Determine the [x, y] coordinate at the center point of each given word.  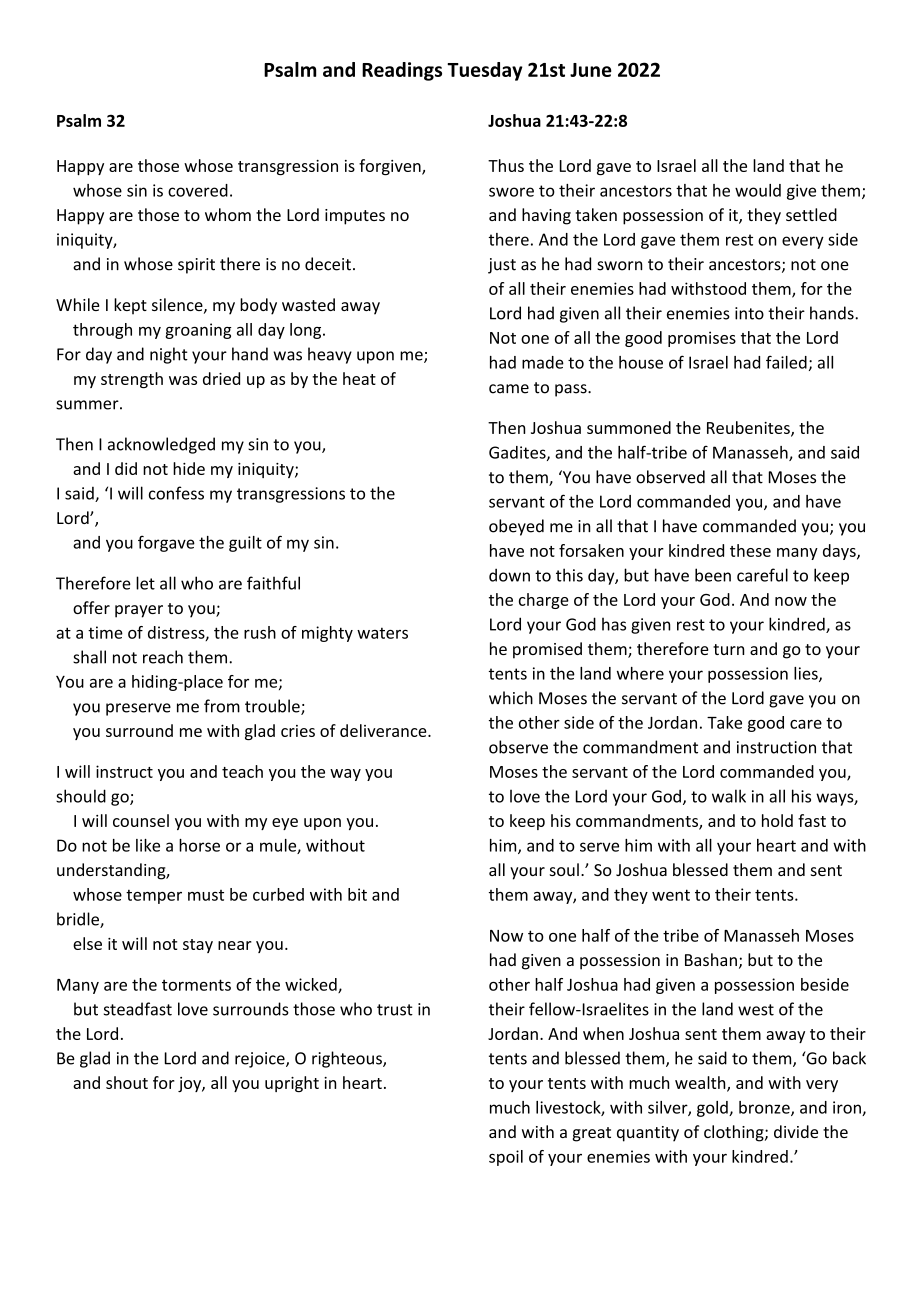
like [148, 845]
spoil [506, 1158]
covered [198, 190]
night [169, 355]
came [509, 389]
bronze [765, 1108]
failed [786, 362]
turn [728, 649]
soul [564, 869]
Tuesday [485, 71]
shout [127, 1082]
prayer [139, 611]
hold [777, 820]
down [509, 575]
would [758, 190]
